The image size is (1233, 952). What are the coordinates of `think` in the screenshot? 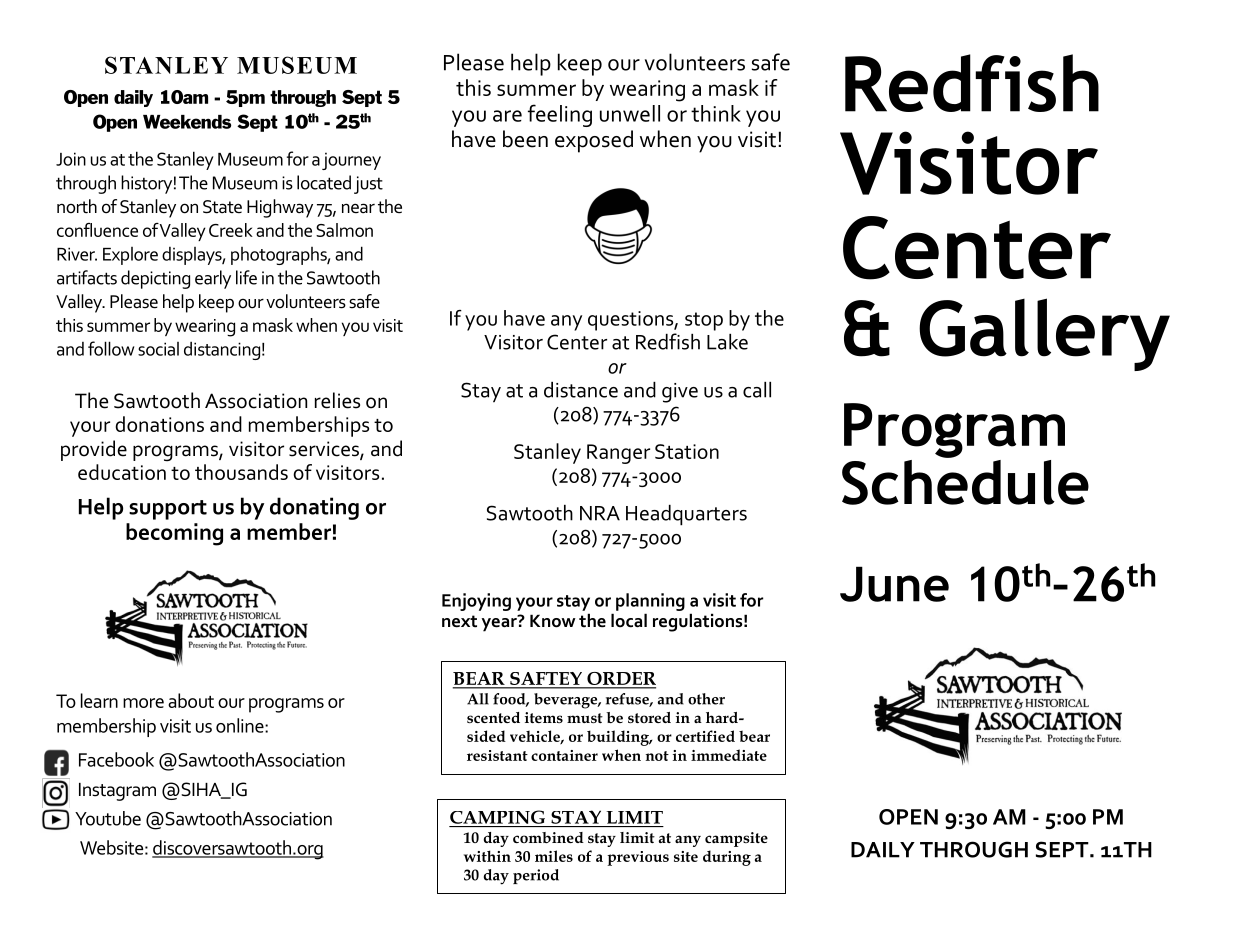 It's located at (716, 113).
